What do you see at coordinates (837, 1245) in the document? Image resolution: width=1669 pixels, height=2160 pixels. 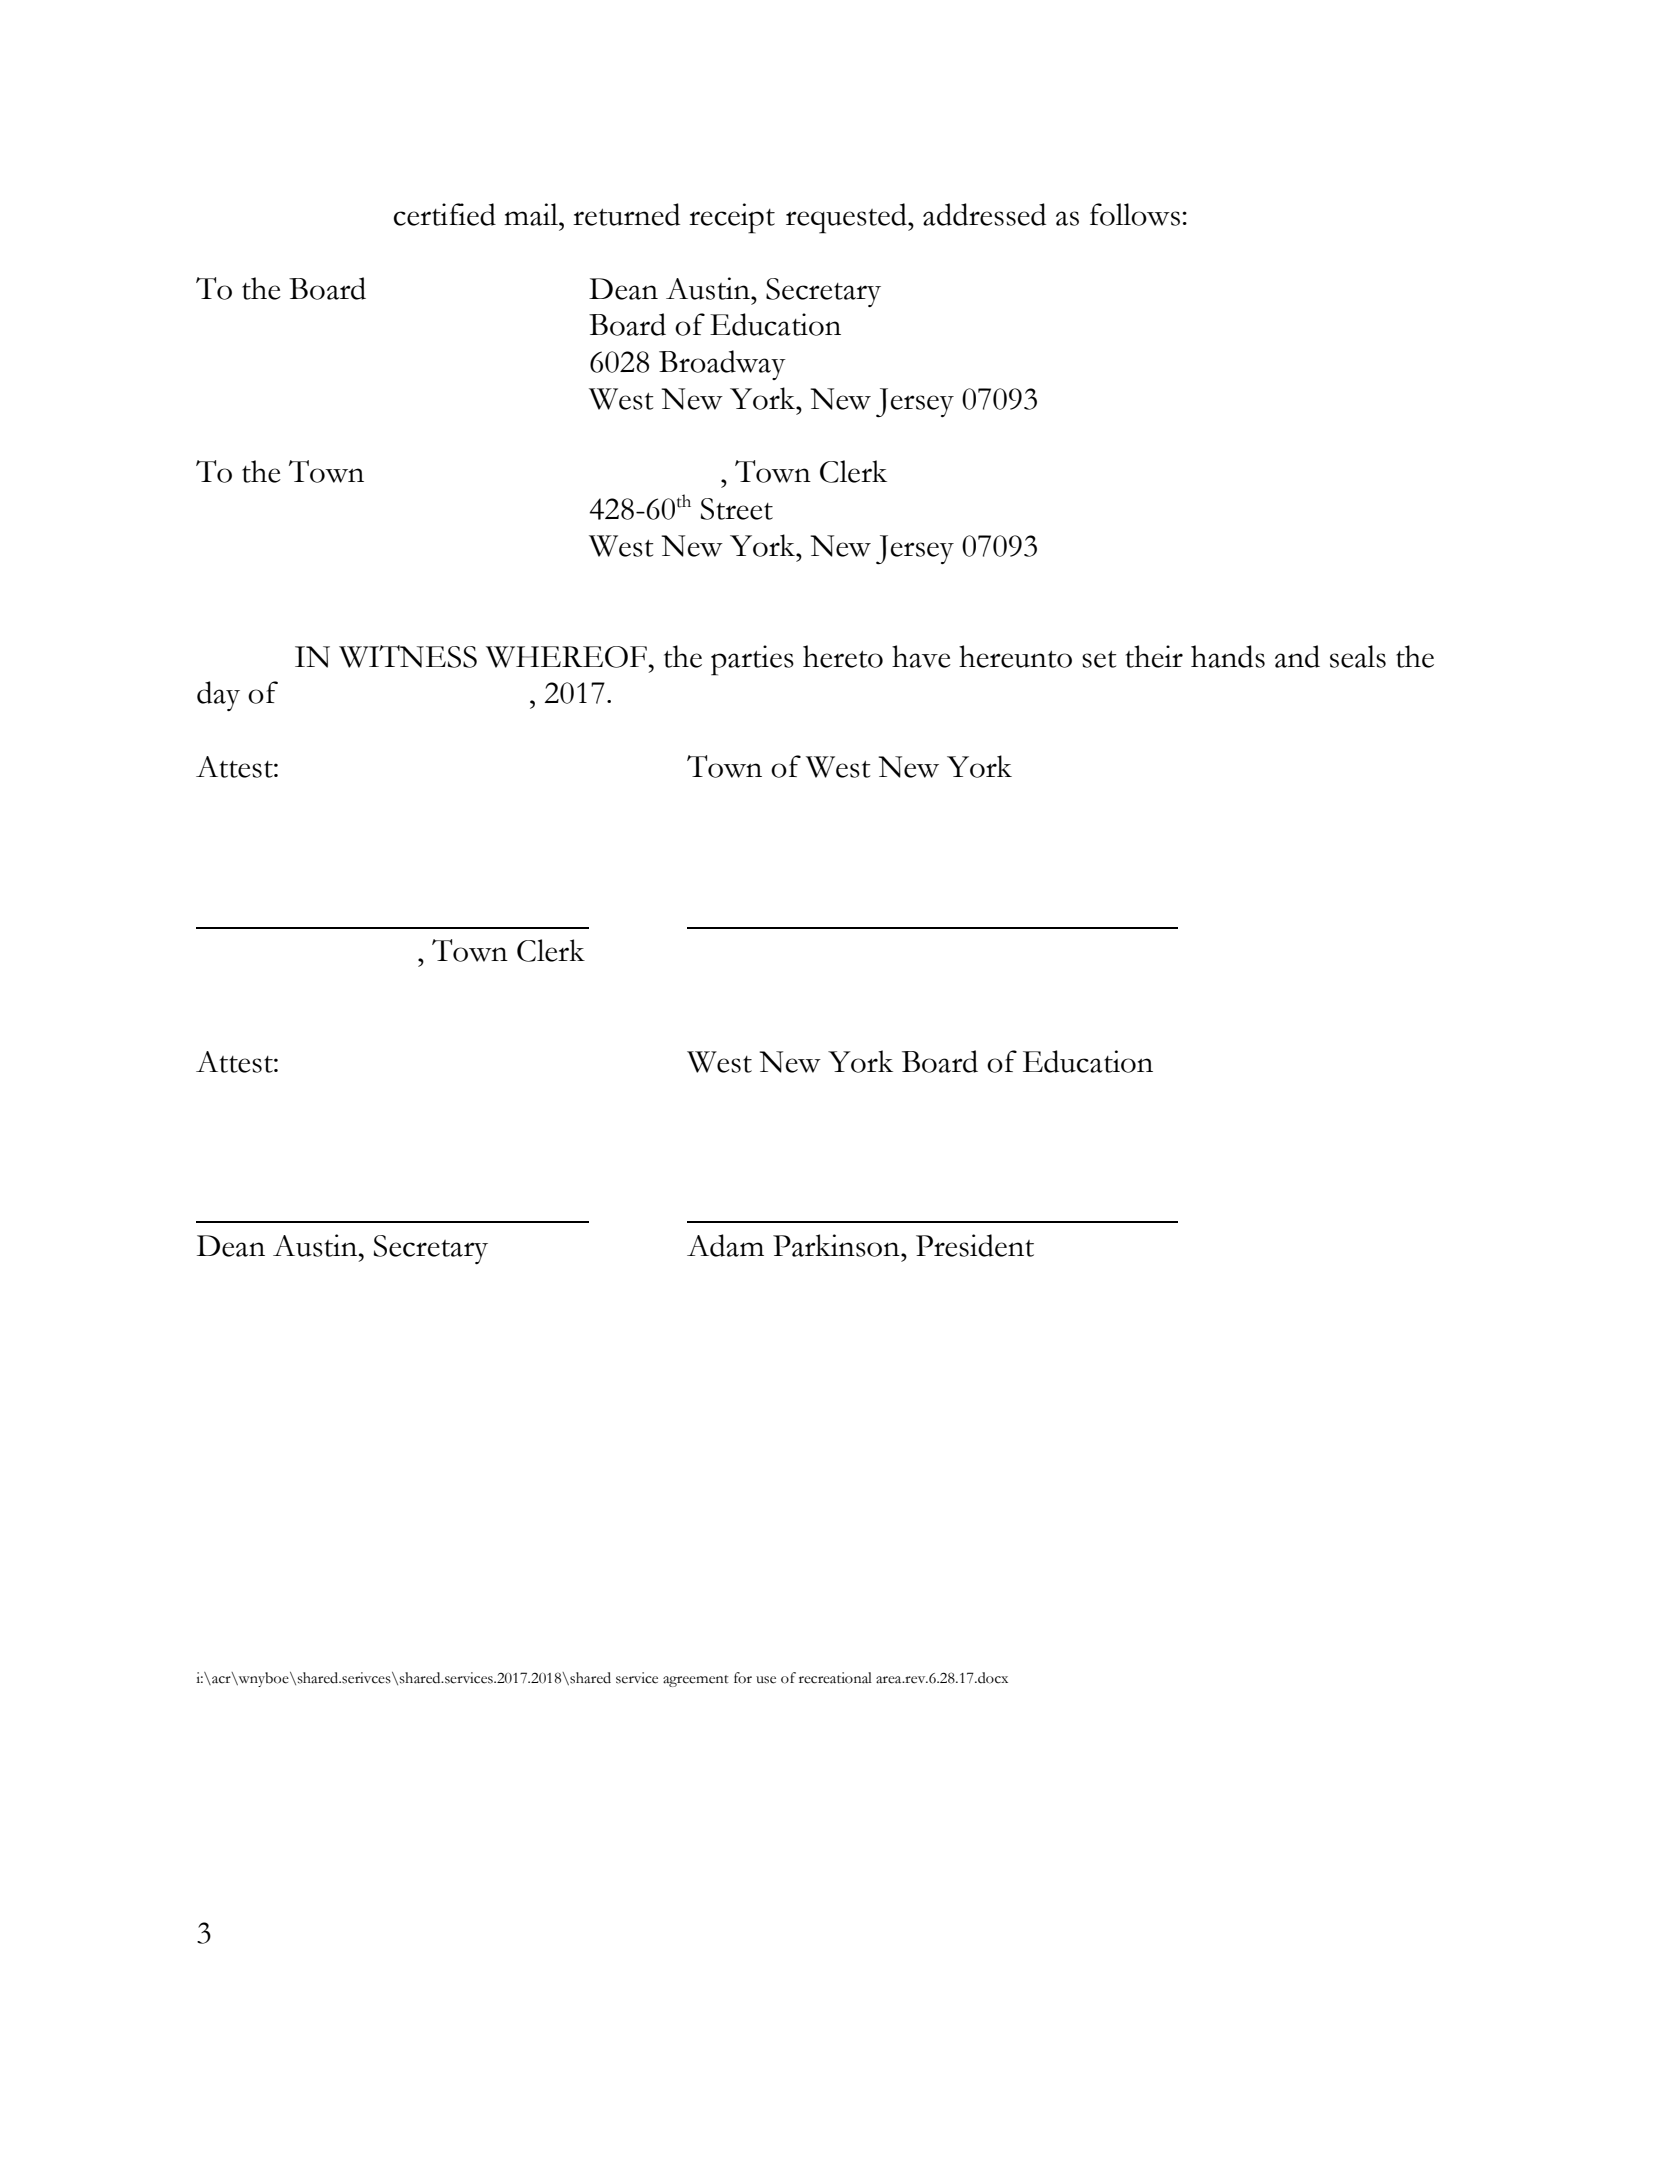 I see `Parkinson` at bounding box center [837, 1245].
